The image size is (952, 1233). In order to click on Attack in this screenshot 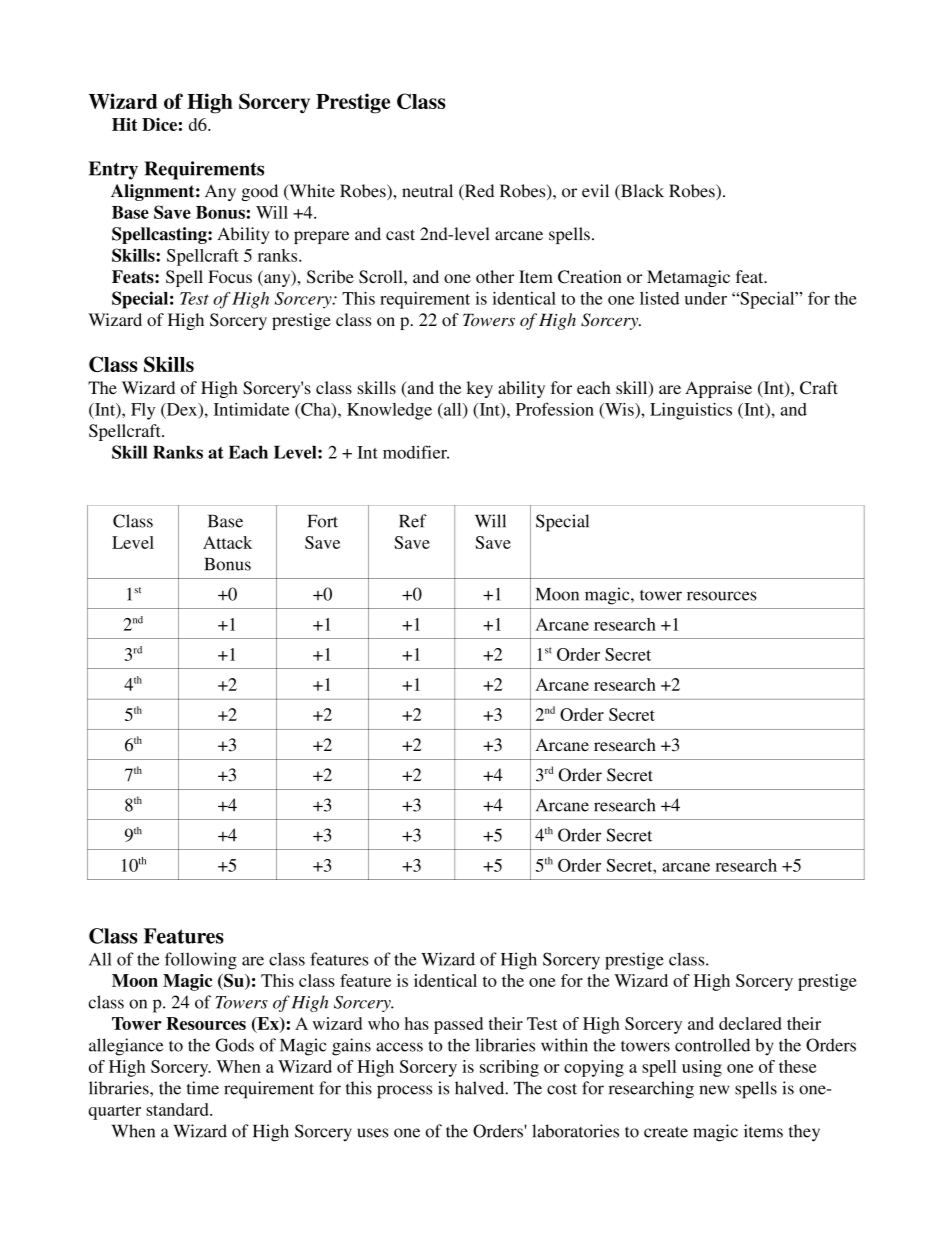, I will do `click(227, 542)`.
